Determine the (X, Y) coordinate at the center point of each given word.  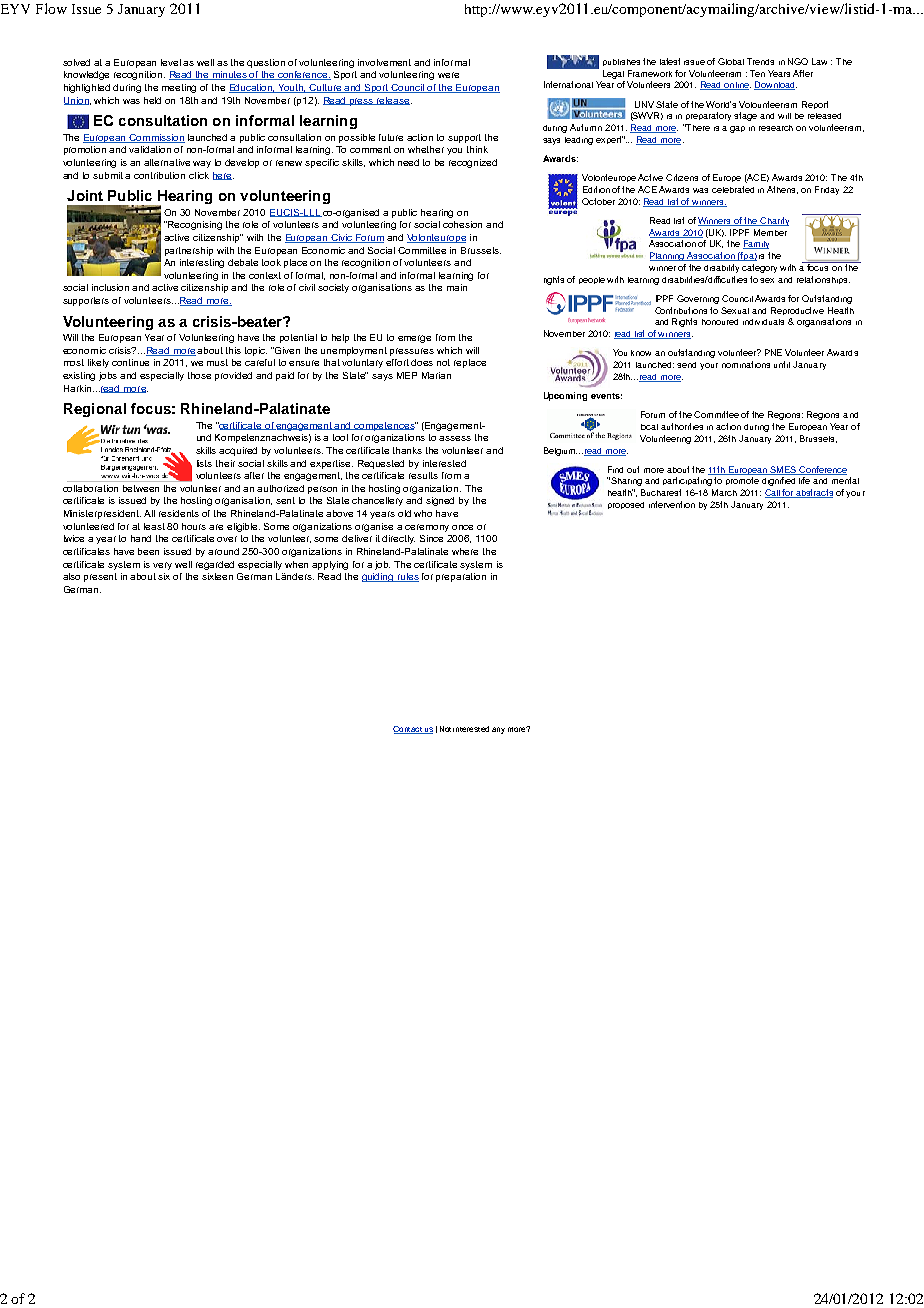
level (171, 62)
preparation (461, 577)
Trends (760, 61)
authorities (682, 426)
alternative (167, 162)
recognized (473, 163)
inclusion (110, 287)
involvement (384, 62)
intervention (672, 504)
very (162, 566)
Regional (95, 410)
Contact (408, 730)
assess (455, 438)
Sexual (735, 310)
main (457, 287)
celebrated (733, 189)
